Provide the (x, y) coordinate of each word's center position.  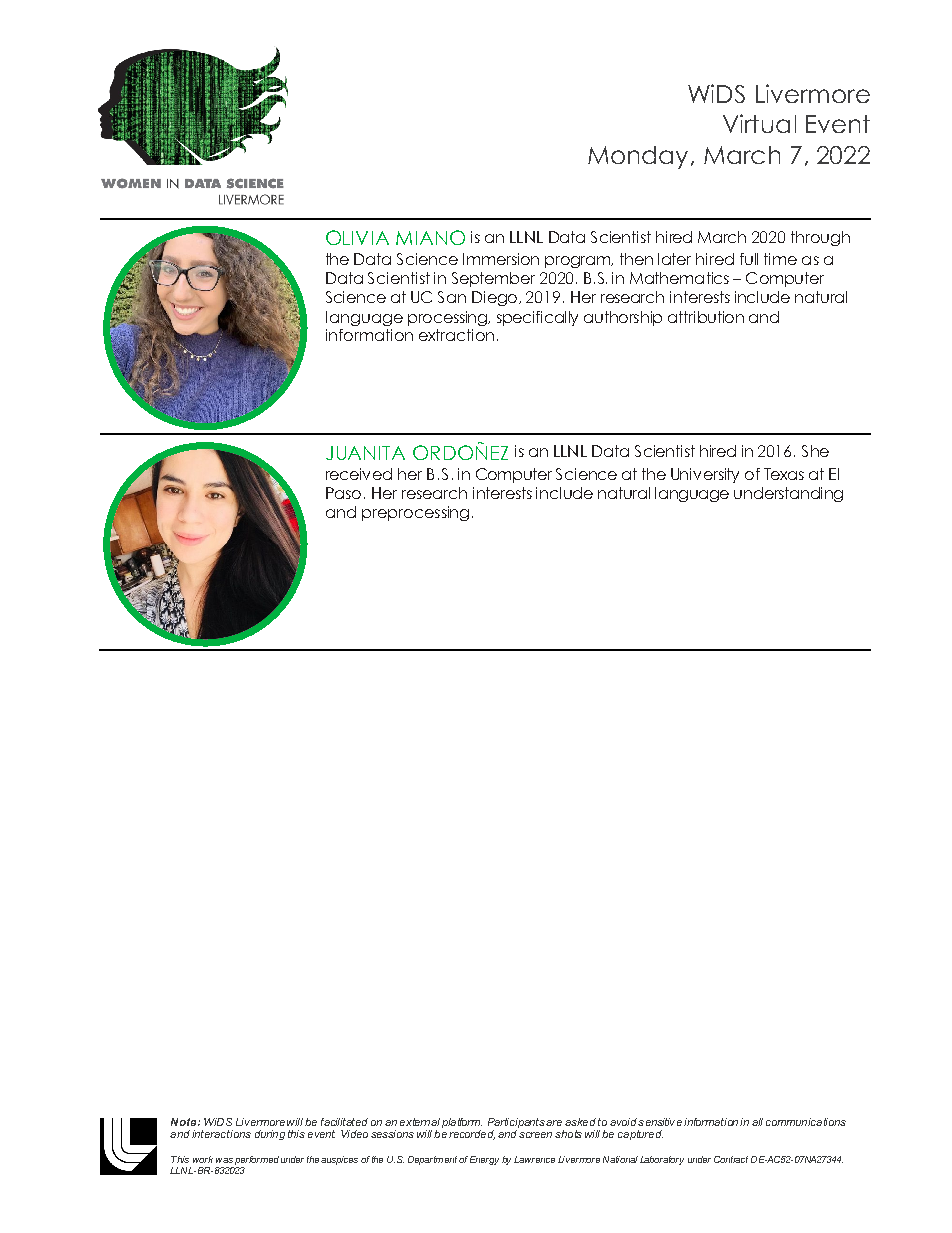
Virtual (759, 123)
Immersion (501, 259)
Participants (516, 1124)
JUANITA (365, 453)
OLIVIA (357, 237)
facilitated (344, 1122)
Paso (343, 493)
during (270, 1135)
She (815, 451)
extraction (456, 335)
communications (806, 1122)
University (705, 475)
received (359, 474)
